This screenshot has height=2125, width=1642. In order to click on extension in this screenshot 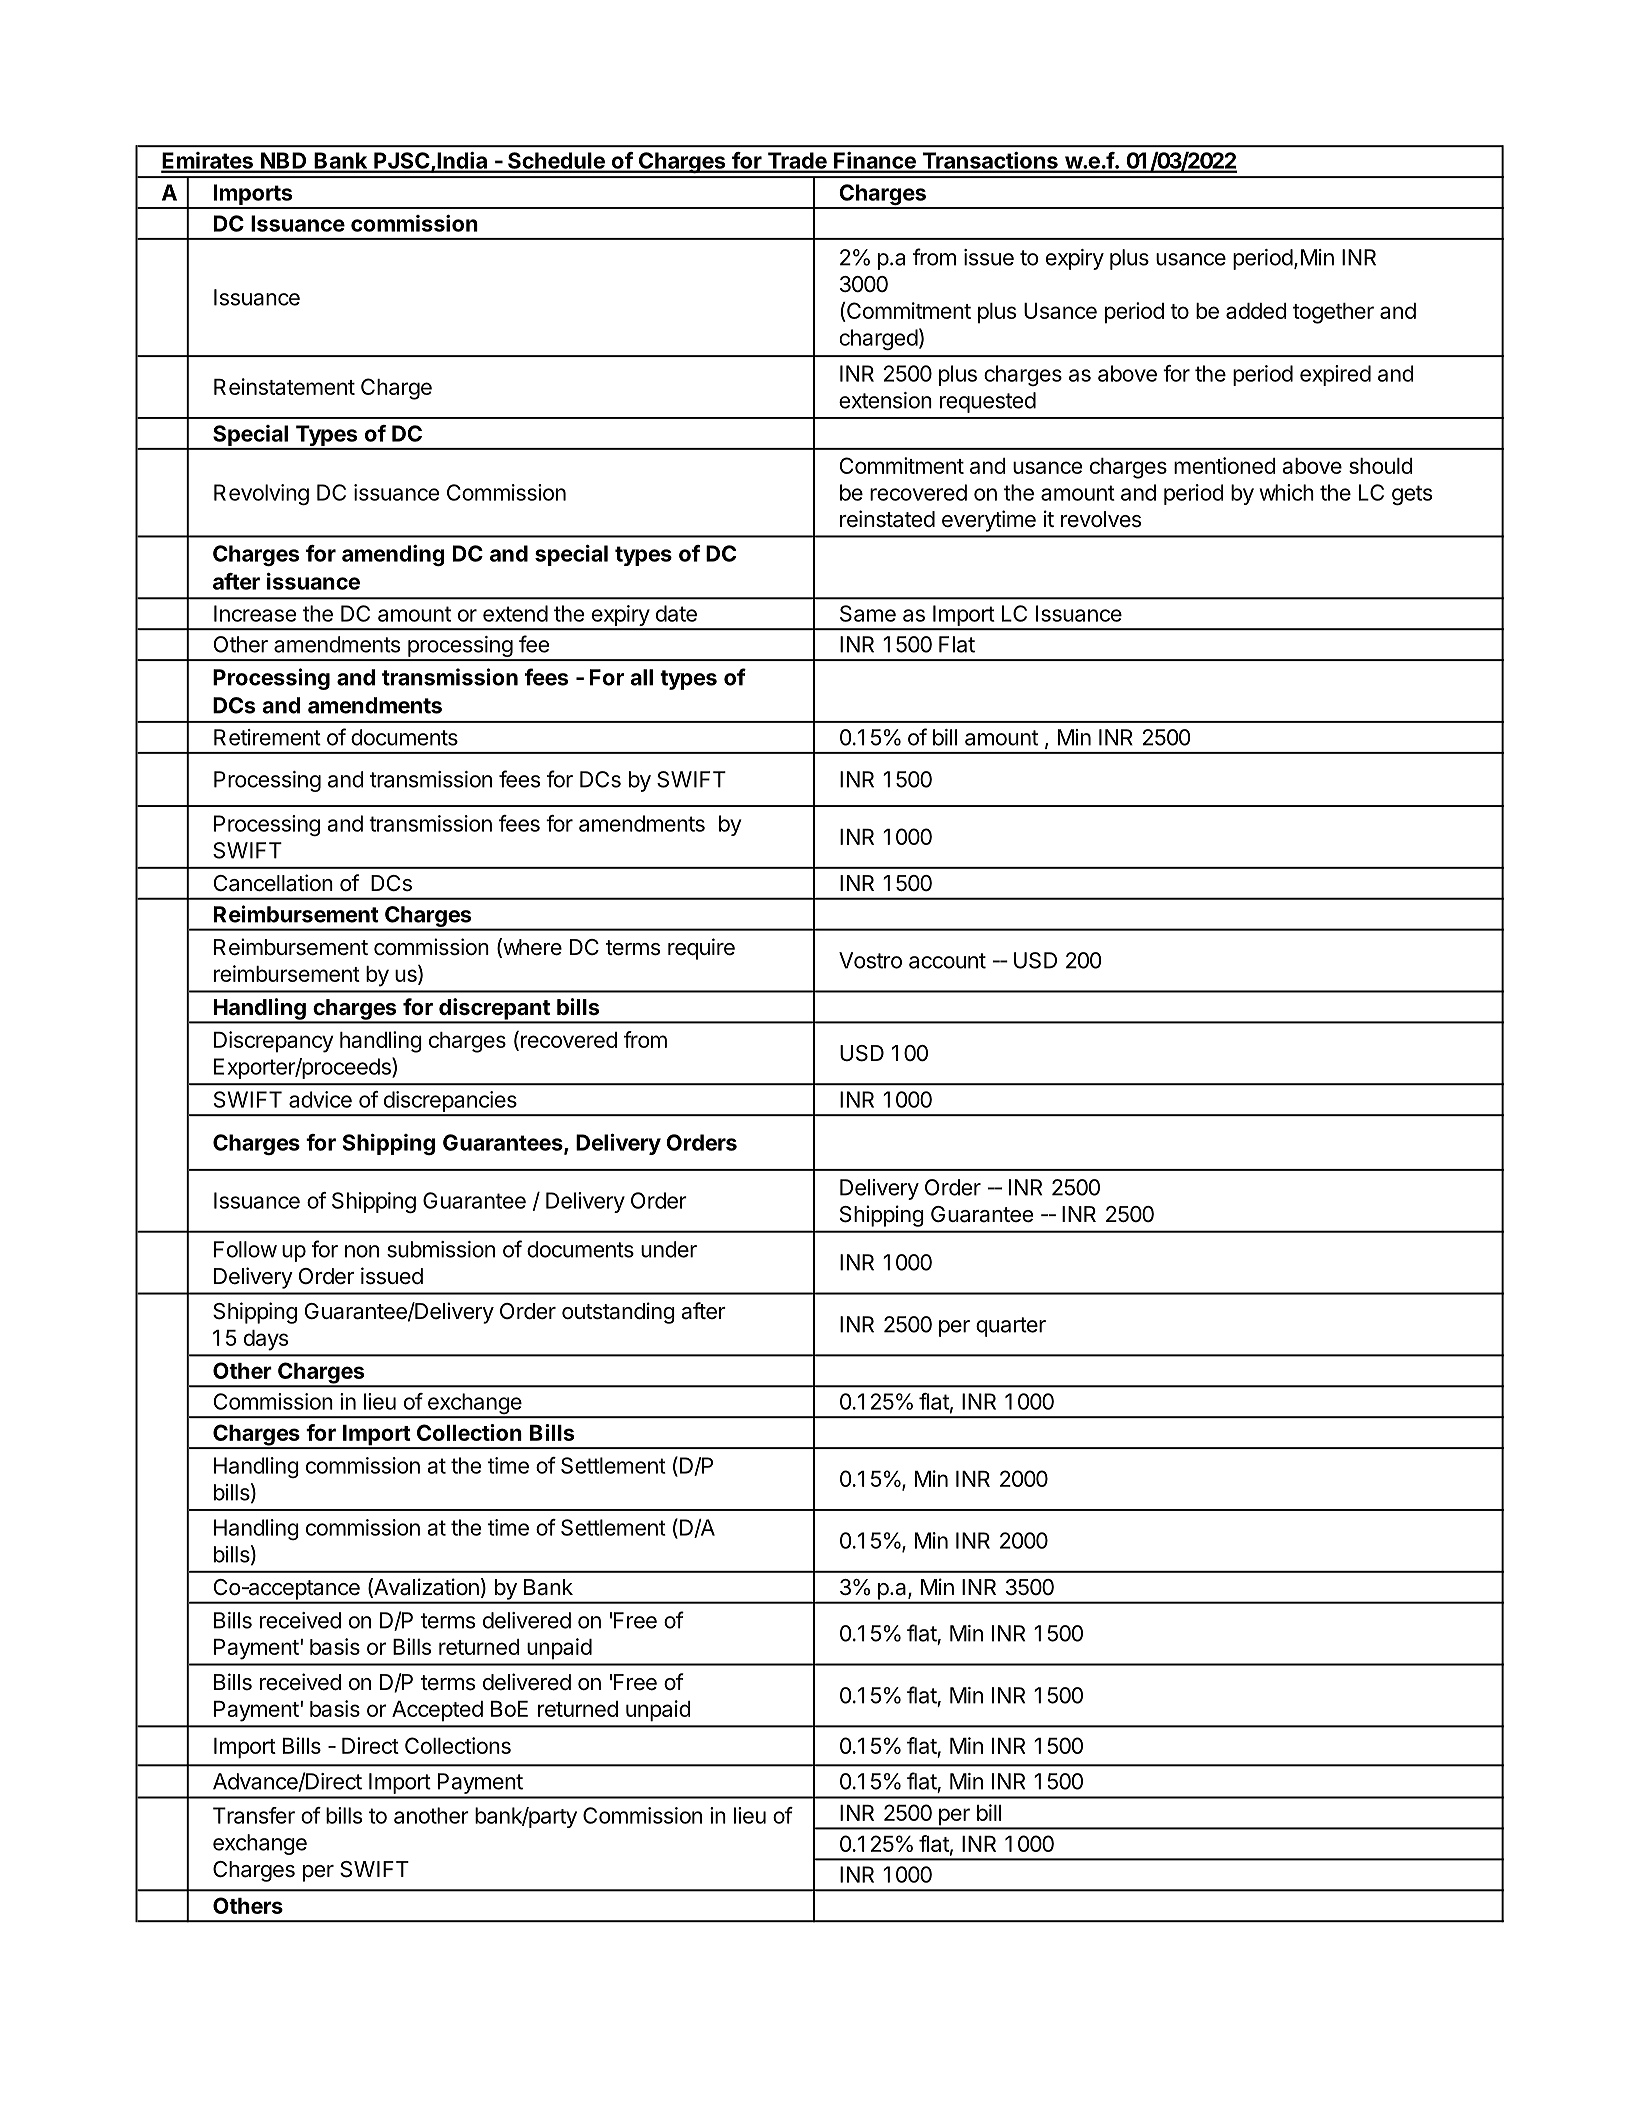, I will do `click(885, 400)`.
